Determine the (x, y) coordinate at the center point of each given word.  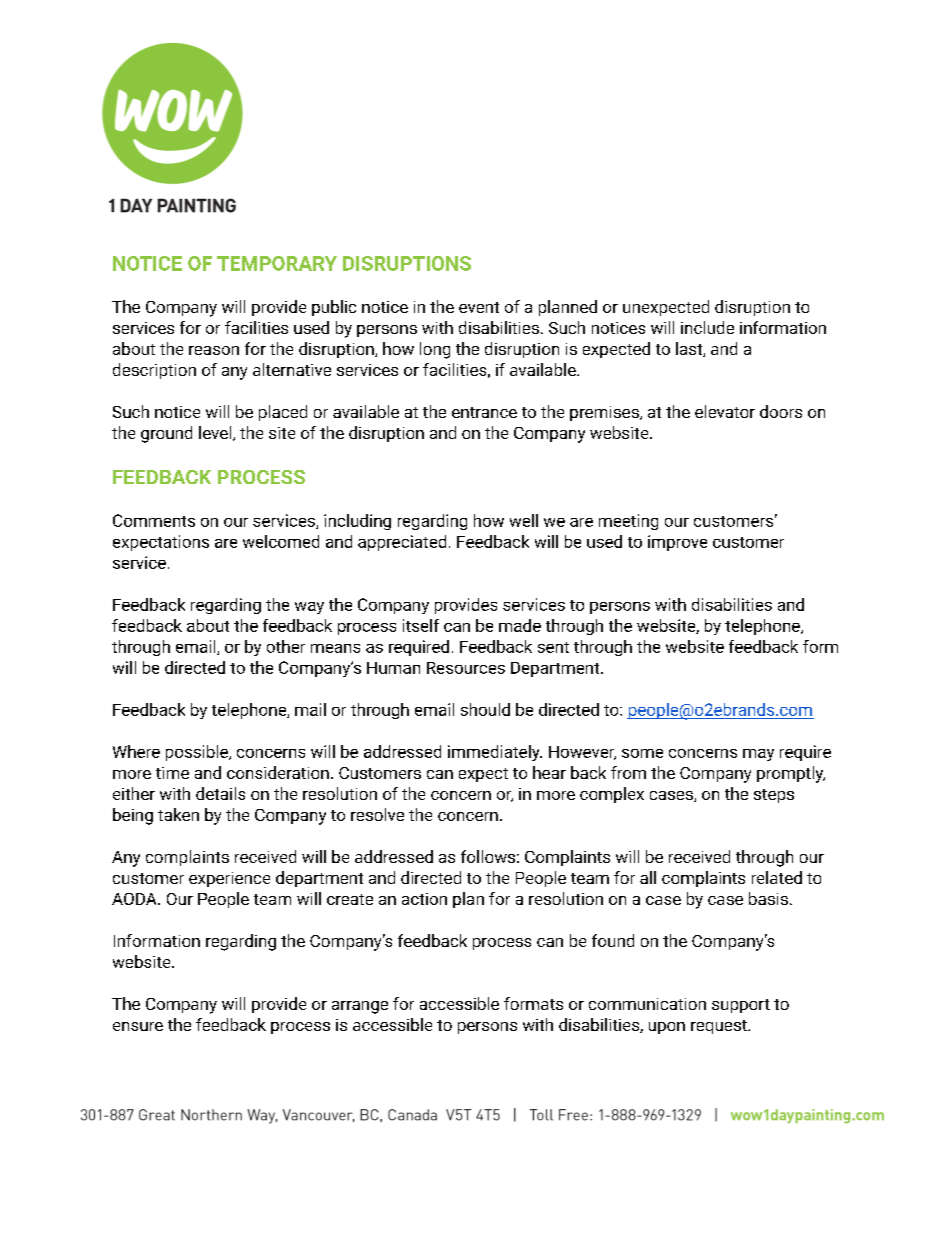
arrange (360, 1007)
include (707, 327)
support (741, 1006)
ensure (138, 1026)
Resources (466, 668)
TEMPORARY (277, 263)
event (479, 307)
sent (553, 647)
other (286, 646)
